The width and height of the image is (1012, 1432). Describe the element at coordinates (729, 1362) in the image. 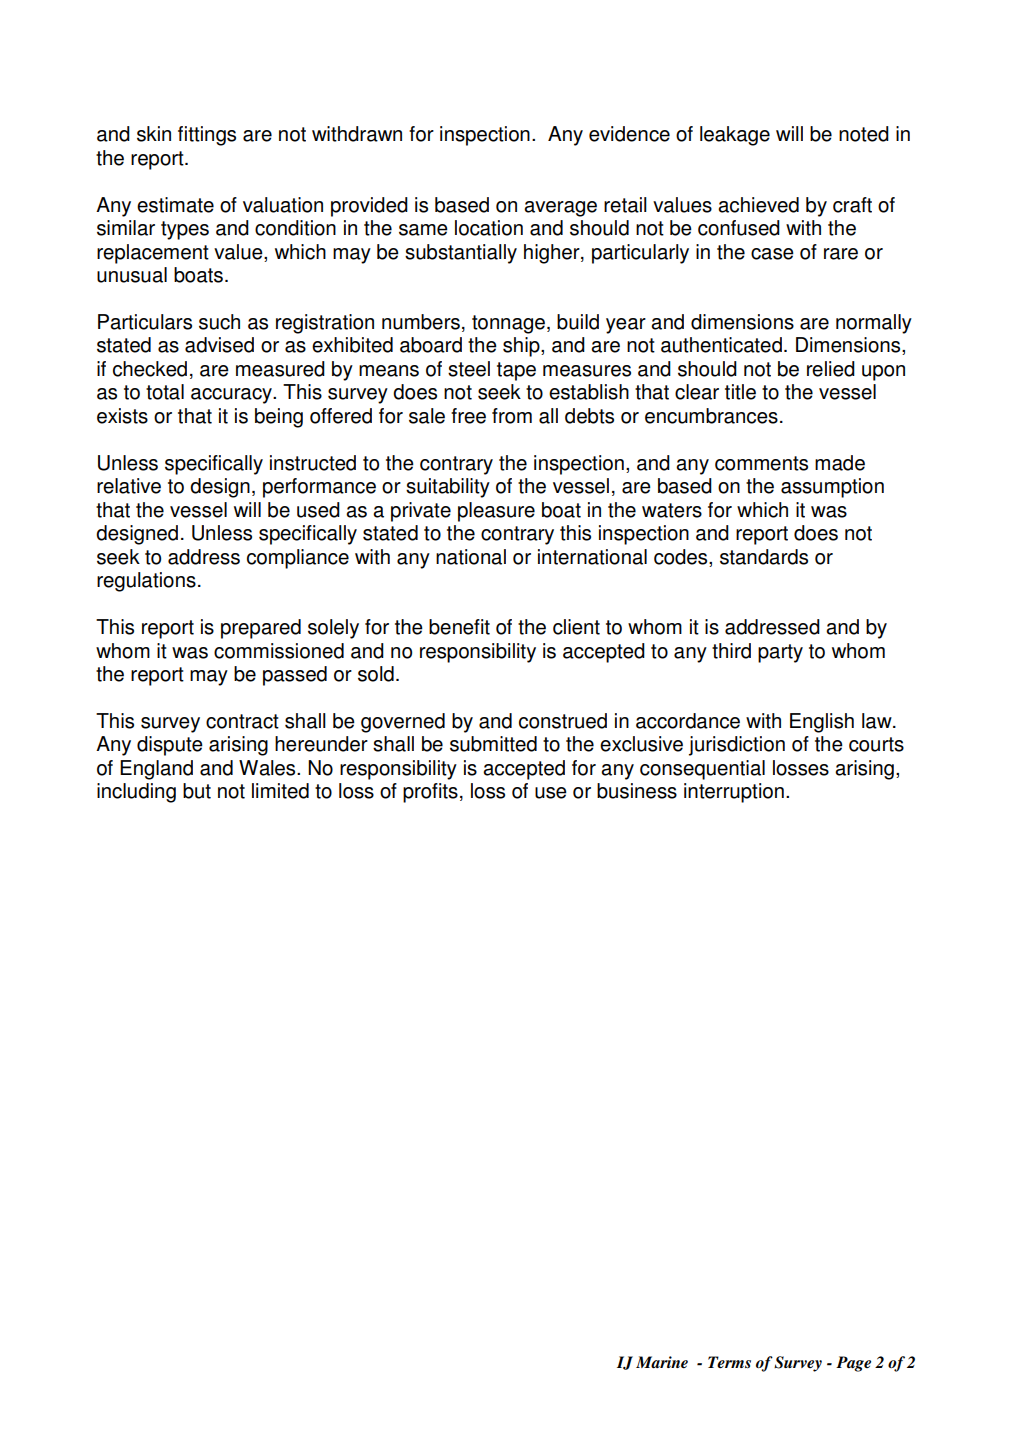

I see `Terms` at that location.
